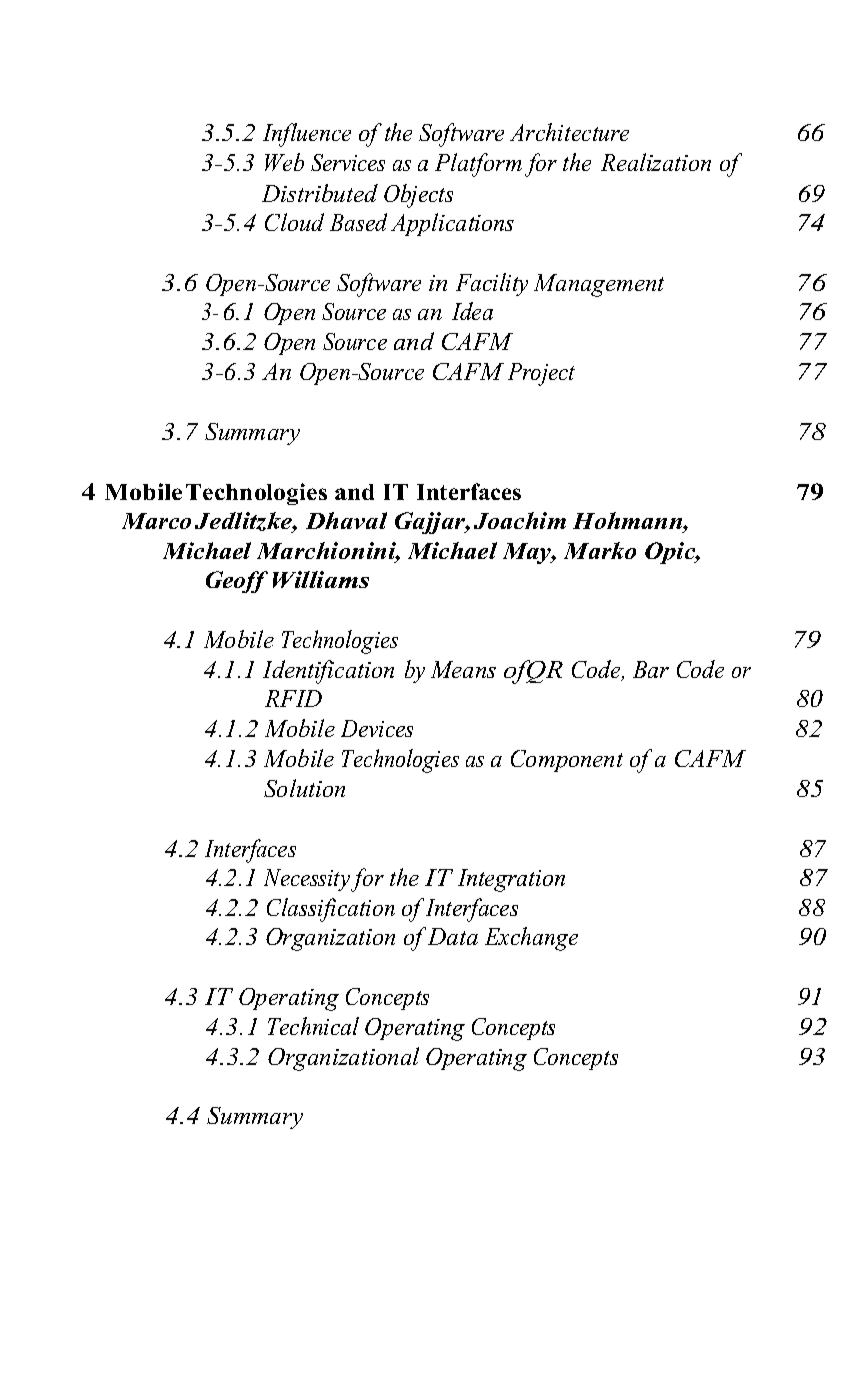  Describe the element at coordinates (156, 521) in the screenshot. I see `Marco` at that location.
